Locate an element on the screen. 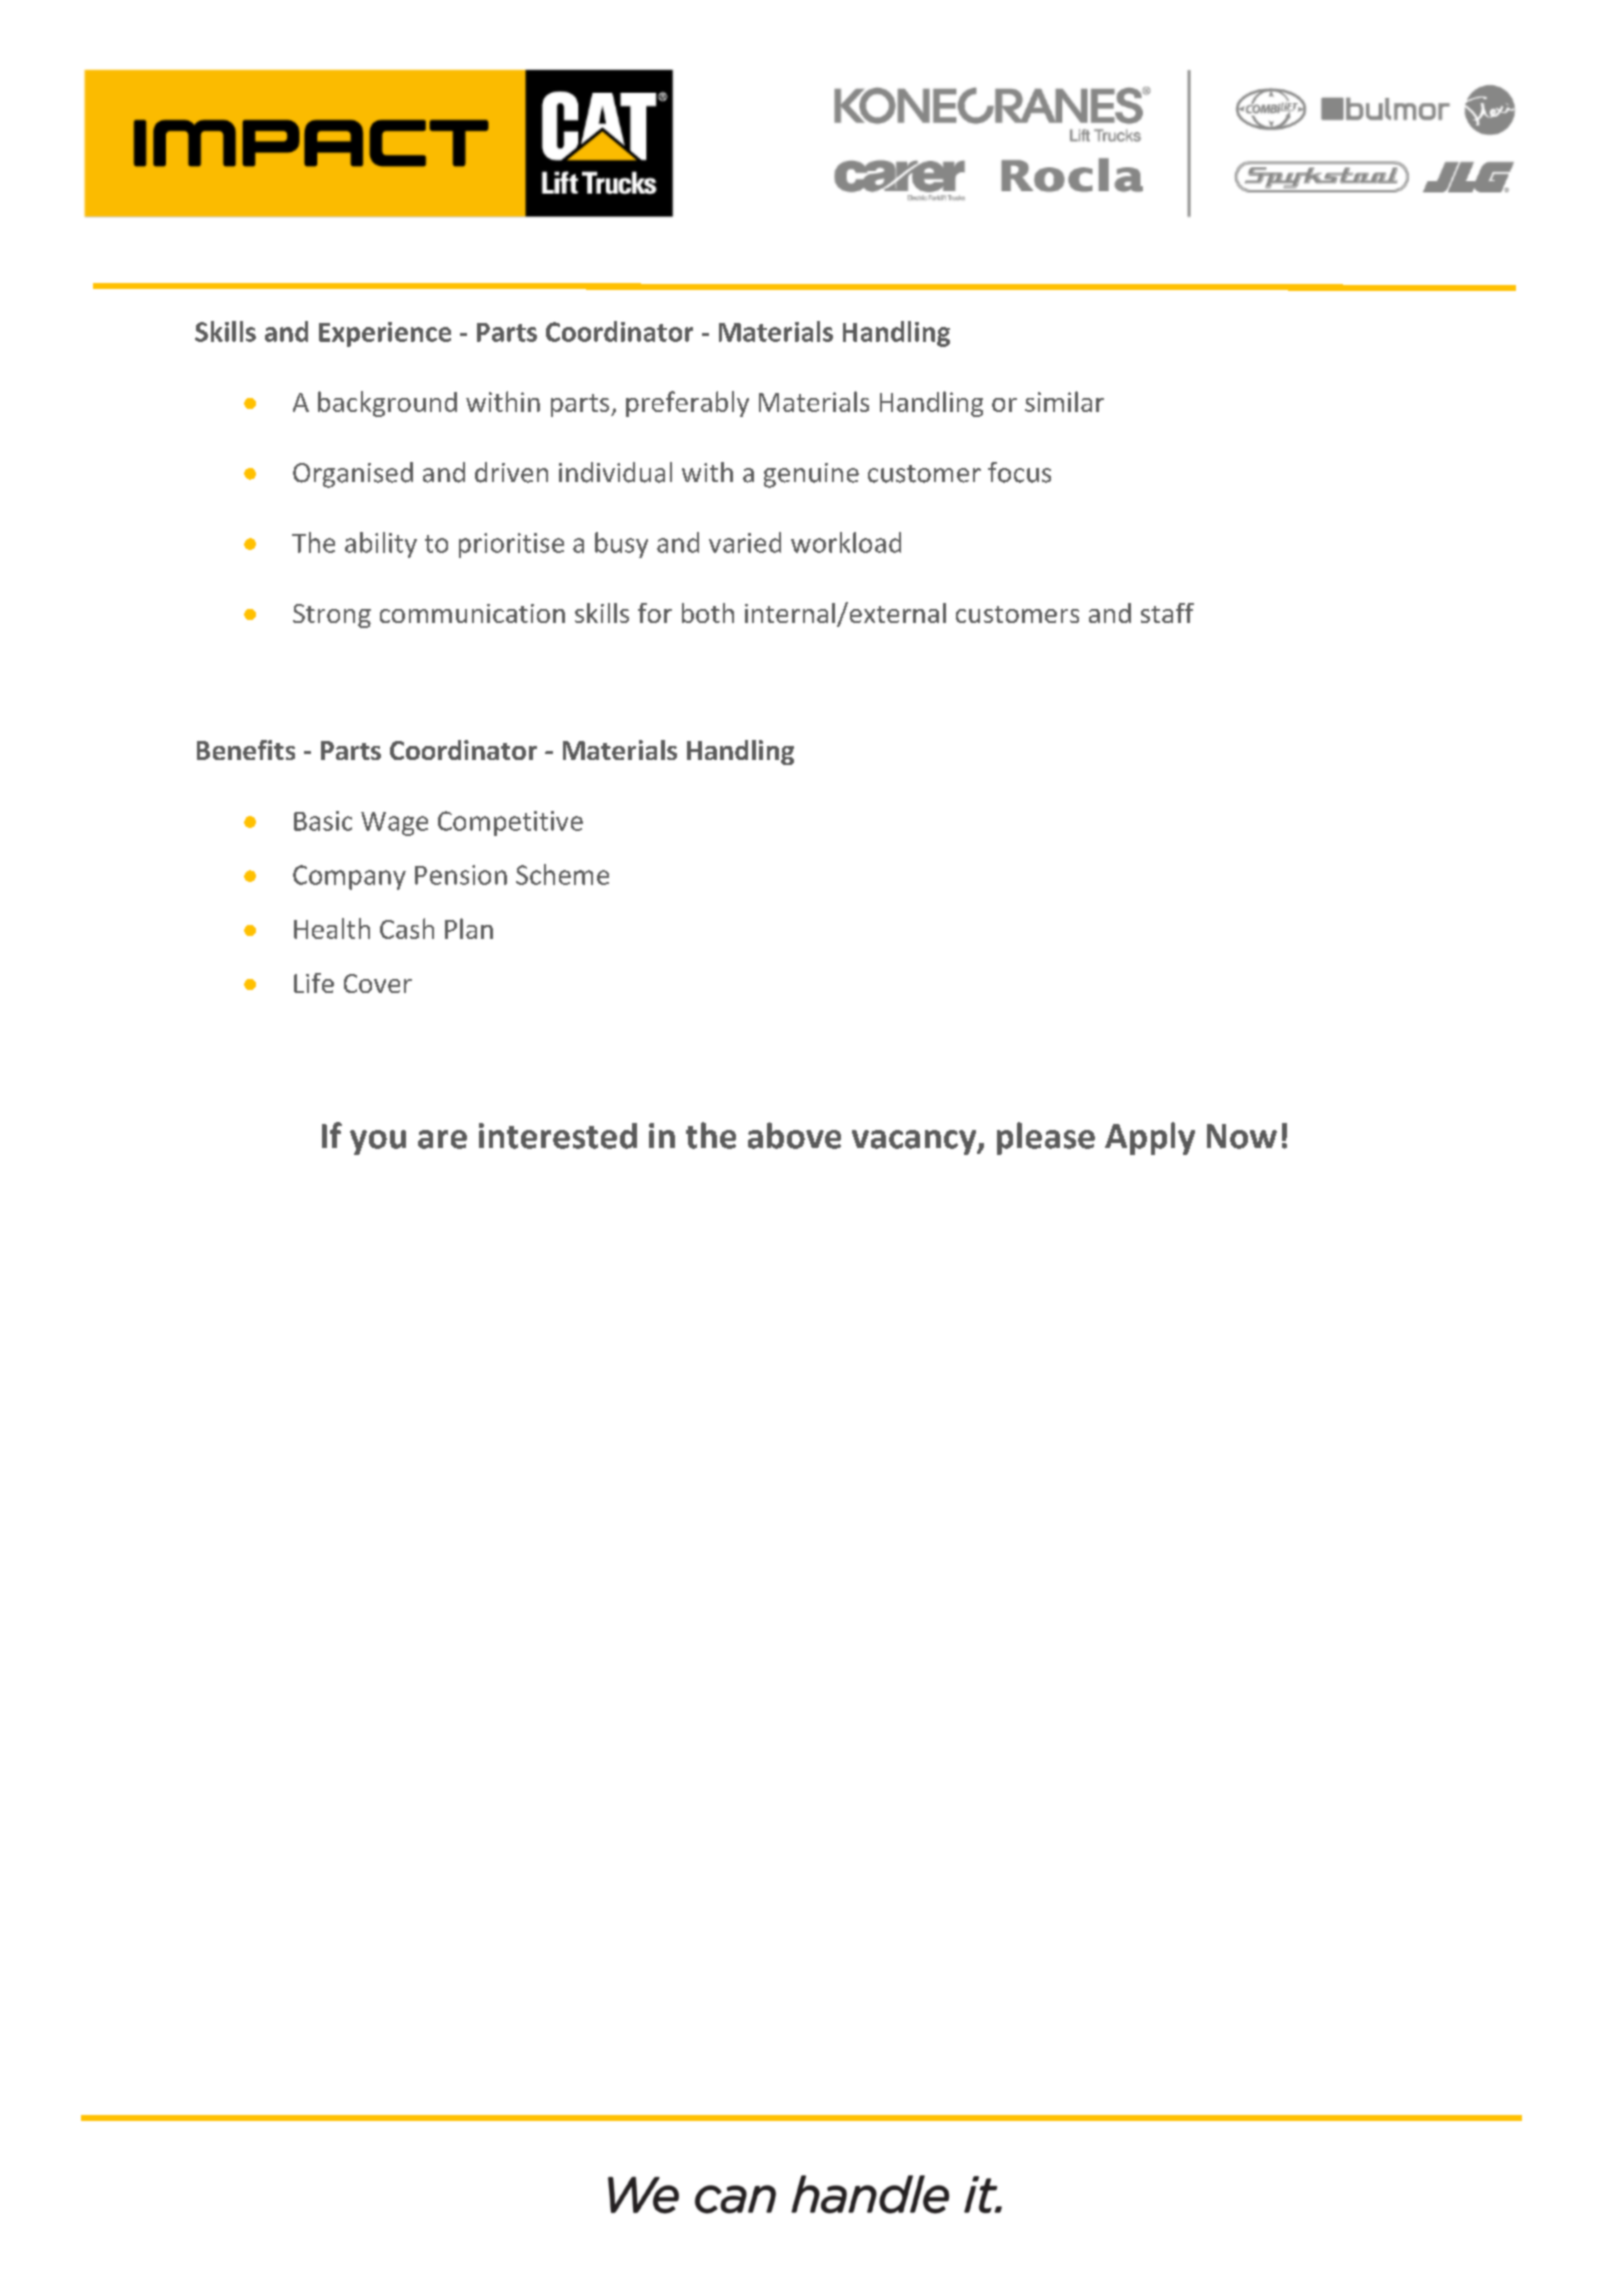 The width and height of the screenshot is (1609, 2275). you is located at coordinates (378, 1142).
